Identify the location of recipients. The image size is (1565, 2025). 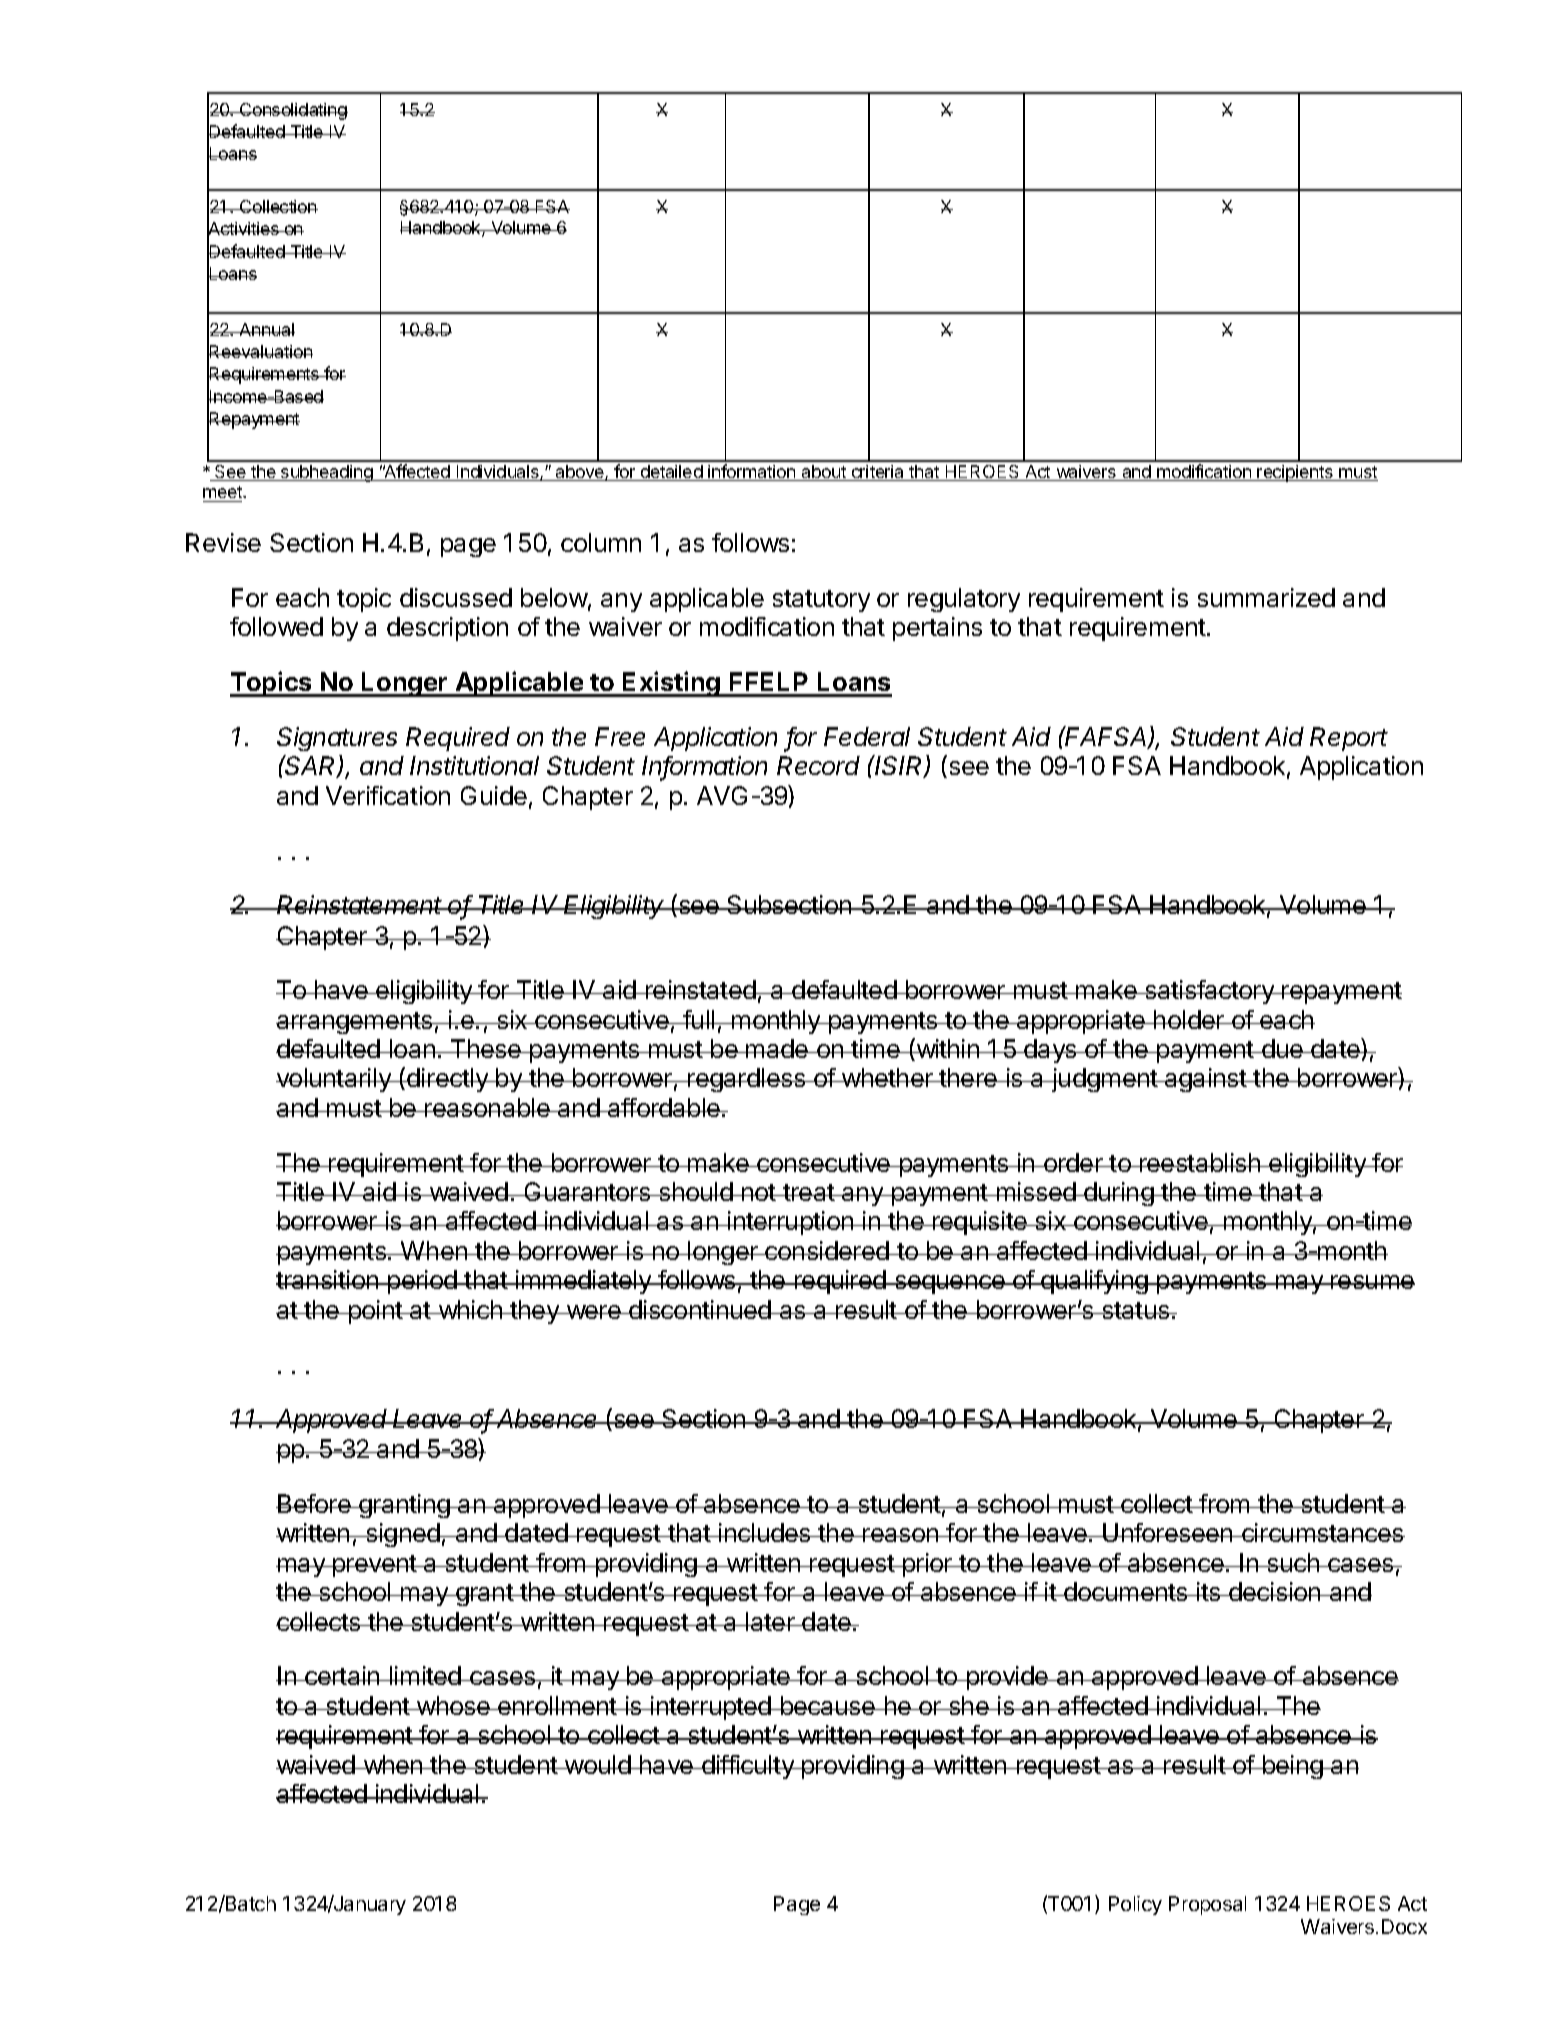
(1295, 473).
